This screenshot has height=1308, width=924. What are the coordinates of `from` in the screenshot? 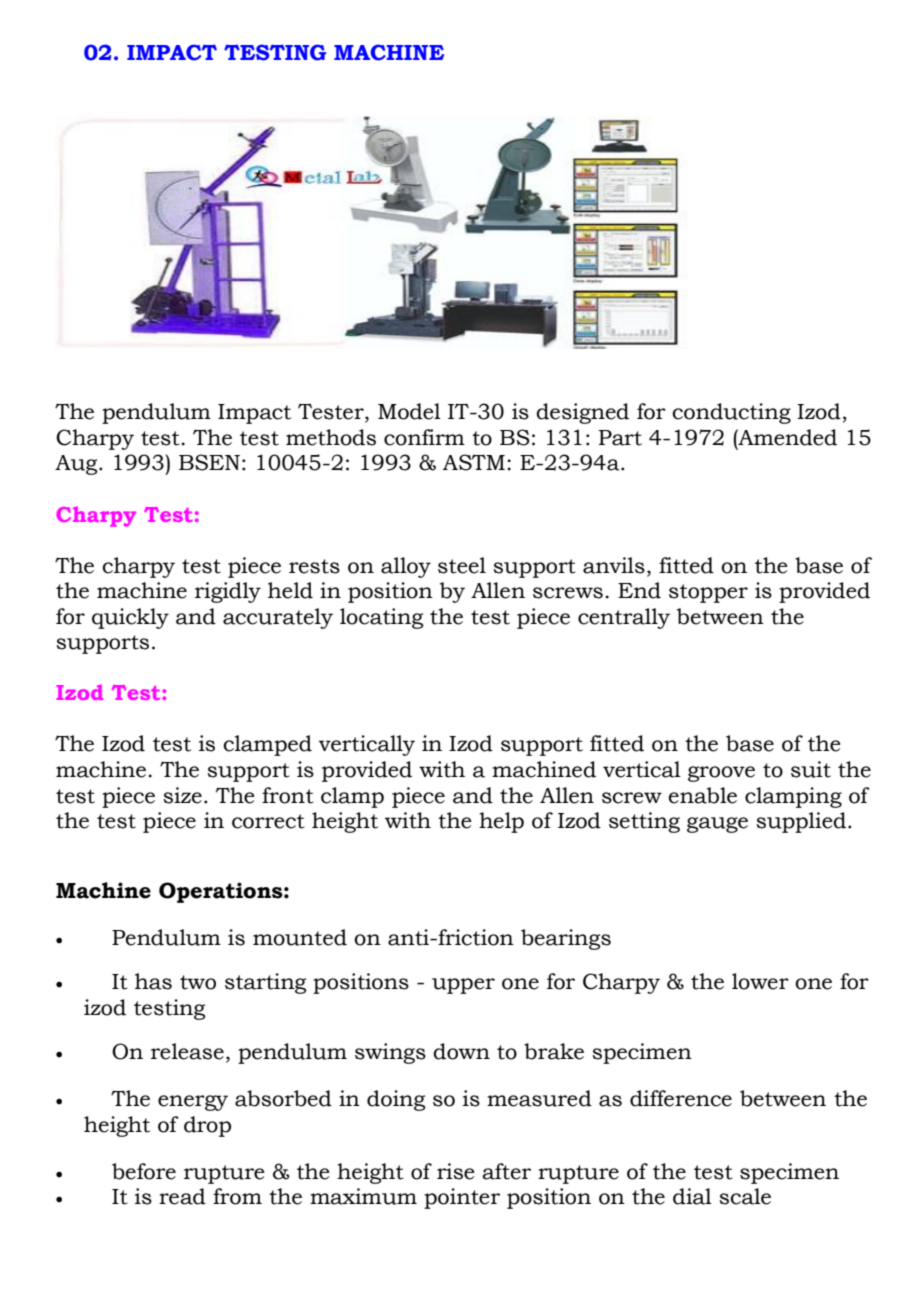 It's located at (237, 1196).
